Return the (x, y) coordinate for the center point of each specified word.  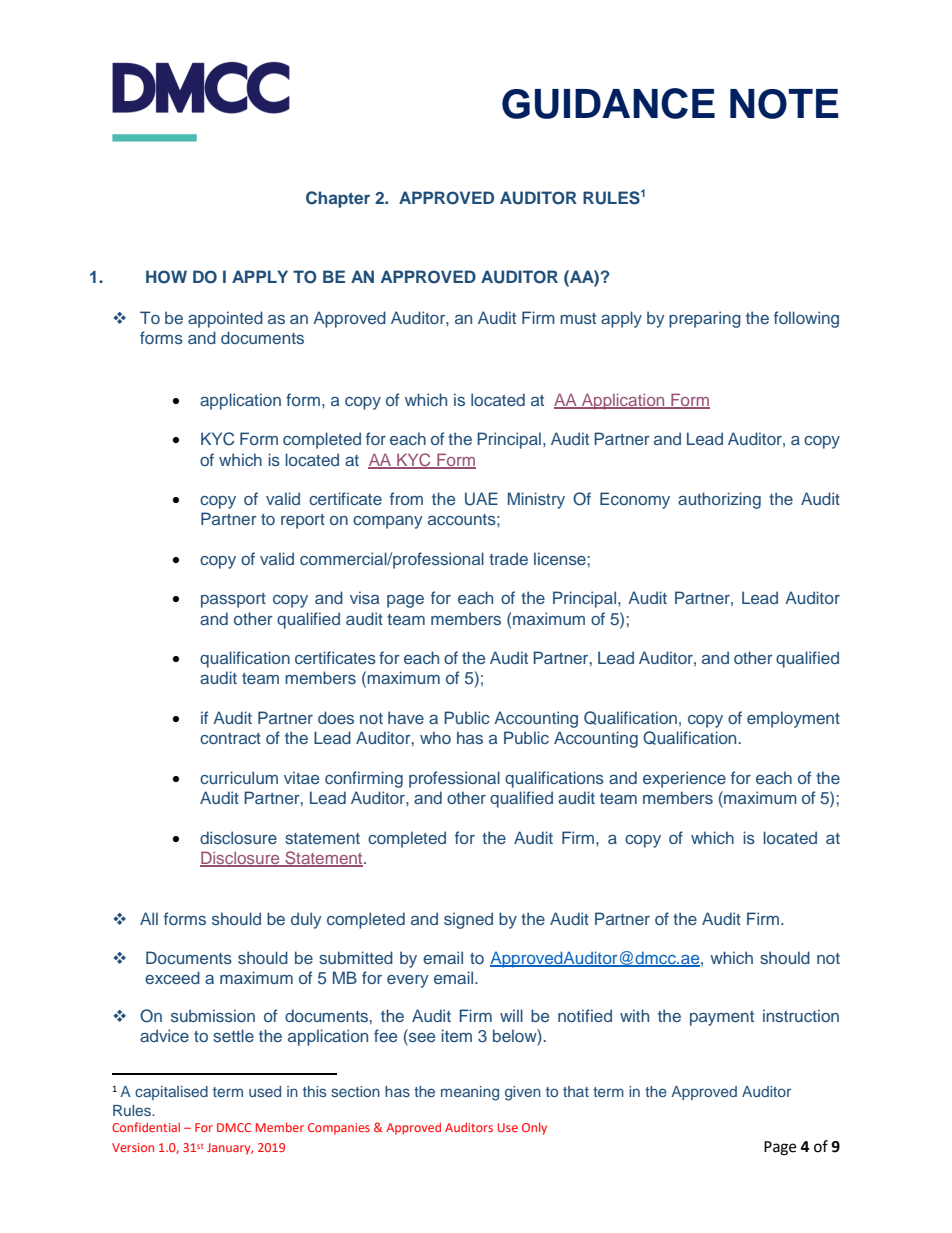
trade (508, 558)
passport (233, 600)
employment (793, 719)
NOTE (784, 104)
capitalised (171, 1093)
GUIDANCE (608, 103)
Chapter (338, 199)
